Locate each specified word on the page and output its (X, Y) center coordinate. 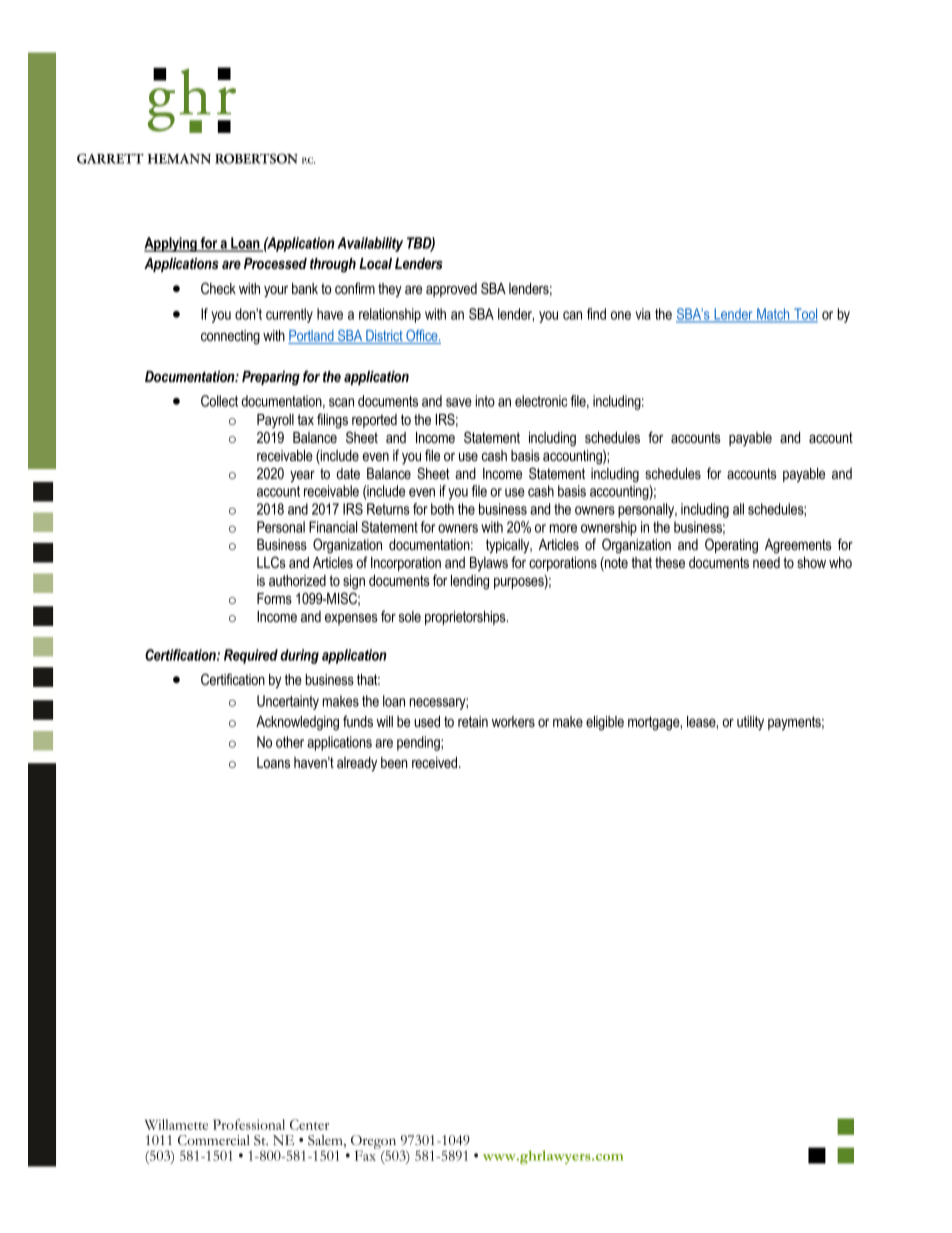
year (302, 476)
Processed (275, 263)
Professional (249, 1124)
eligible (605, 723)
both (442, 509)
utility (750, 723)
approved (451, 290)
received (436, 762)
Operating (731, 546)
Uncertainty (288, 702)
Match (773, 315)
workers (513, 721)
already (357, 764)
